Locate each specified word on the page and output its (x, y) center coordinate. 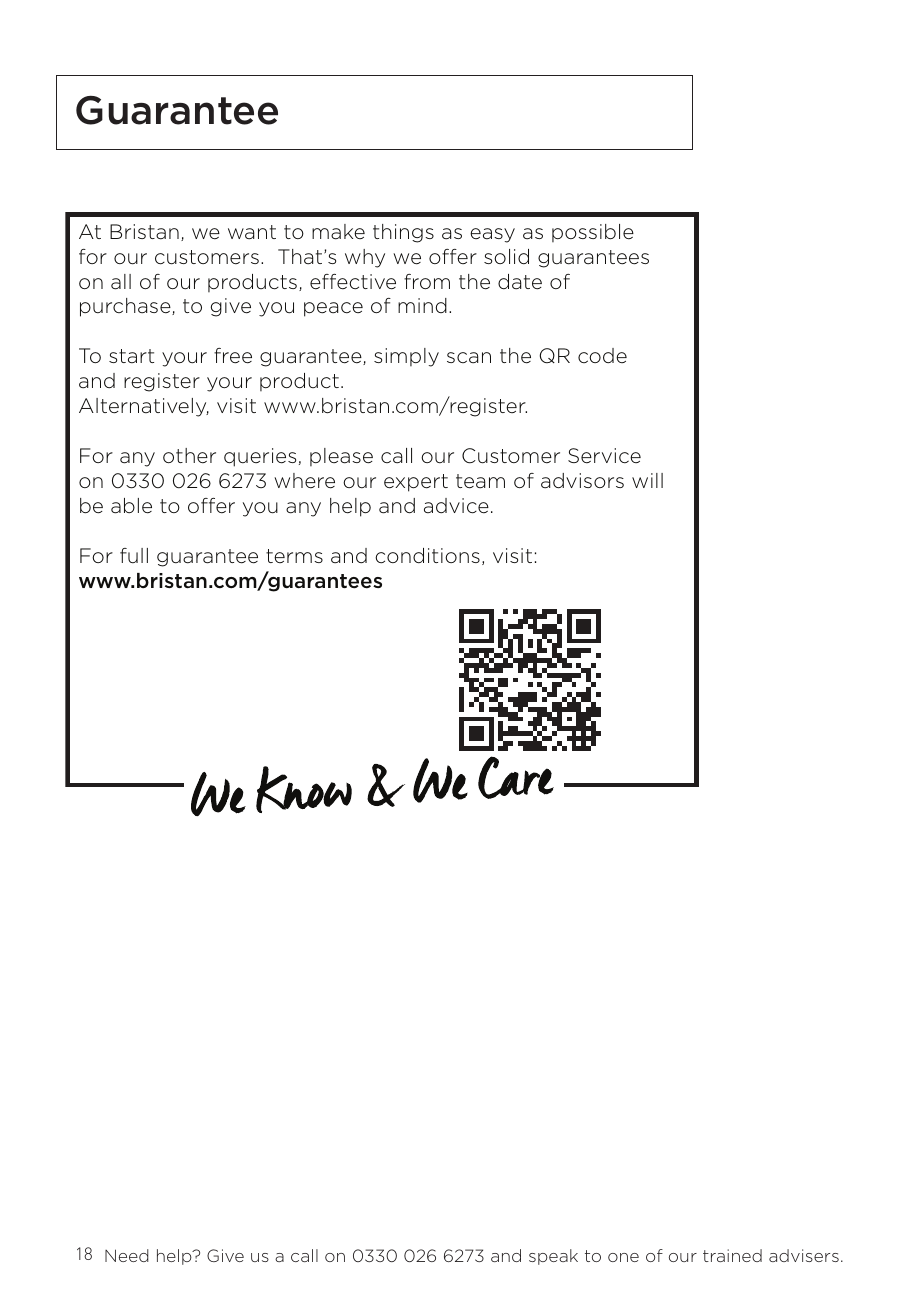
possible (593, 233)
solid (506, 256)
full (134, 555)
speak (553, 1257)
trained (732, 1255)
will (647, 480)
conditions (427, 556)
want (252, 232)
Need (127, 1255)
